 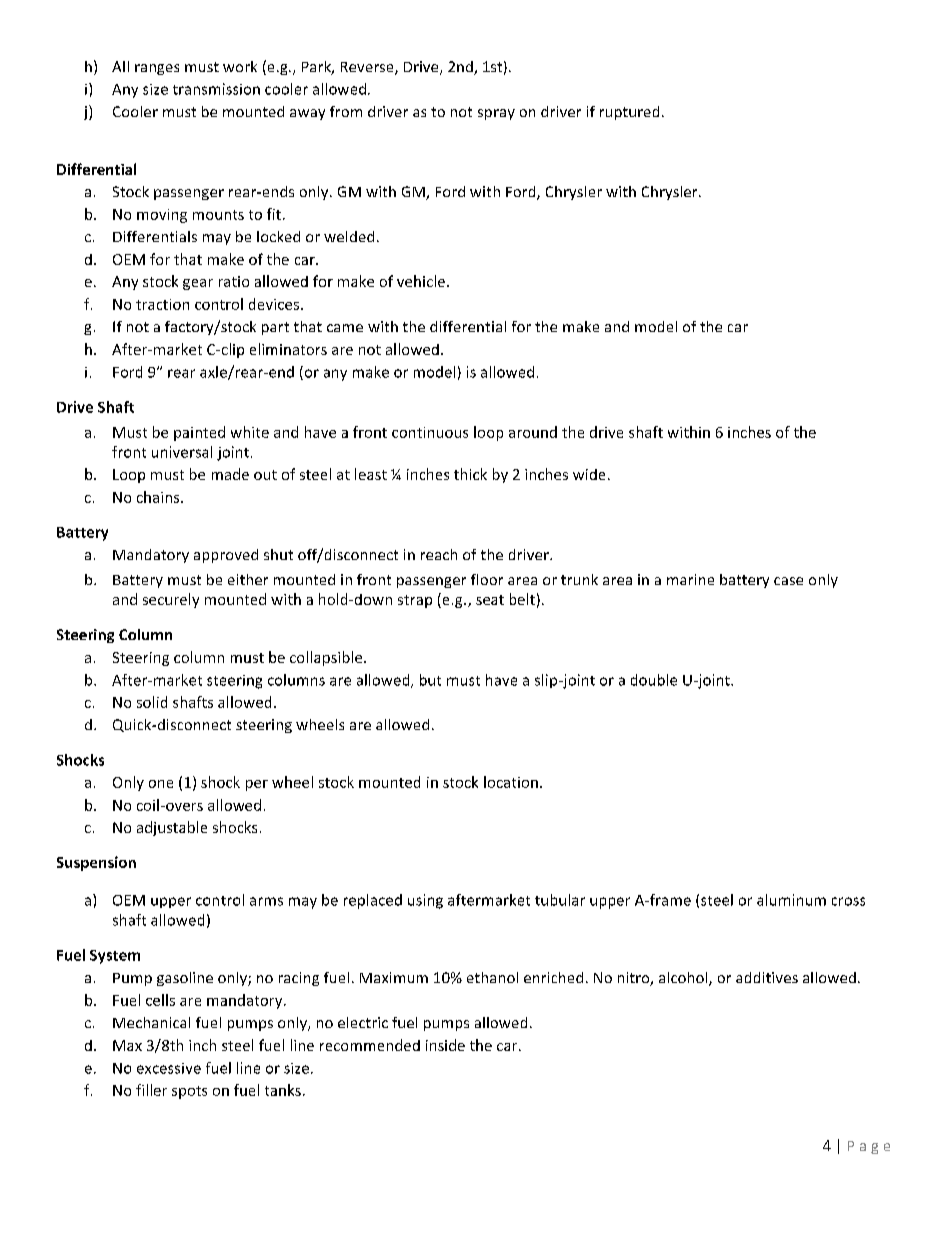 What do you see at coordinates (629, 113) in the screenshot?
I see `ruptured` at bounding box center [629, 113].
